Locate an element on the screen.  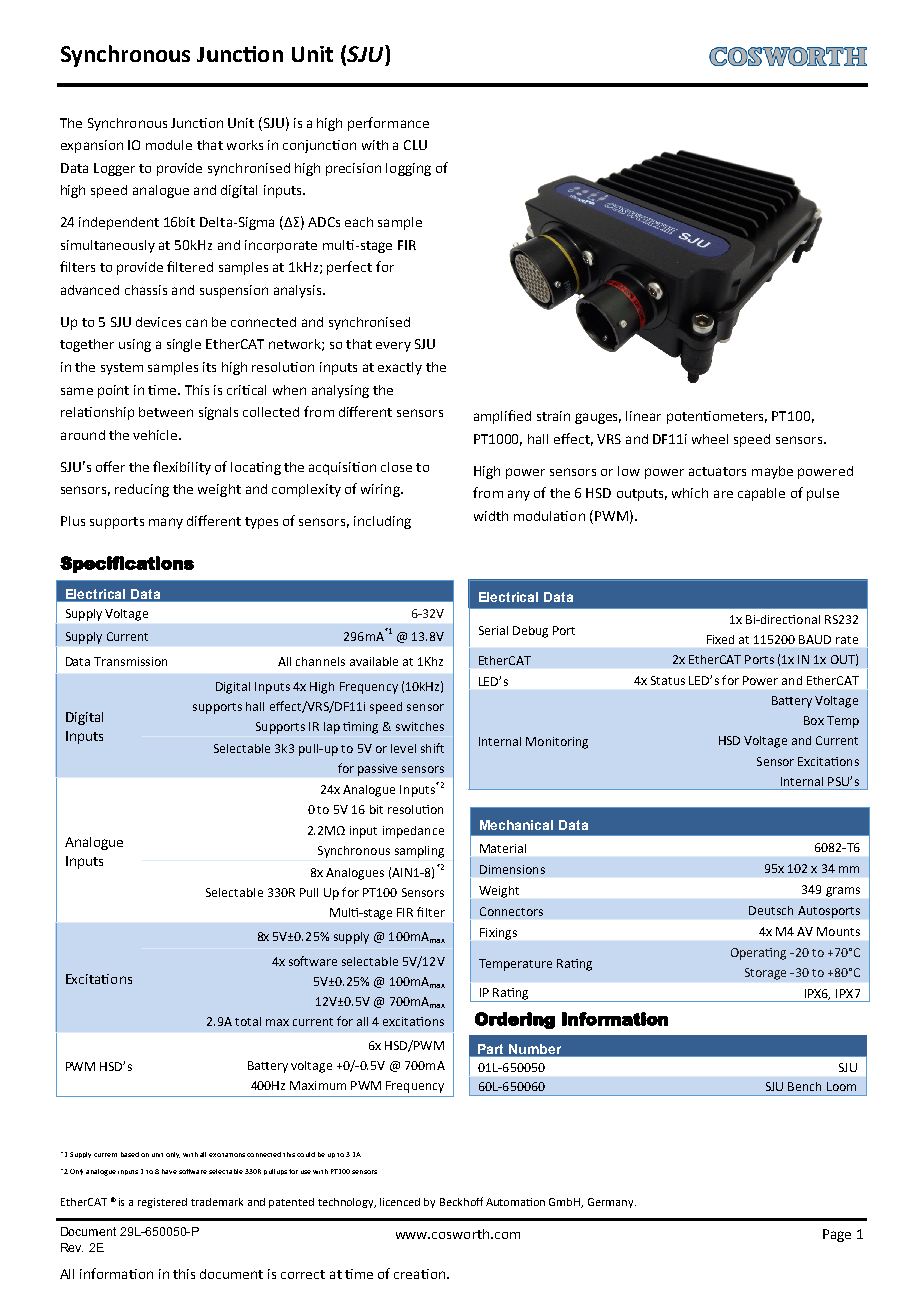
logging is located at coordinates (408, 169).
